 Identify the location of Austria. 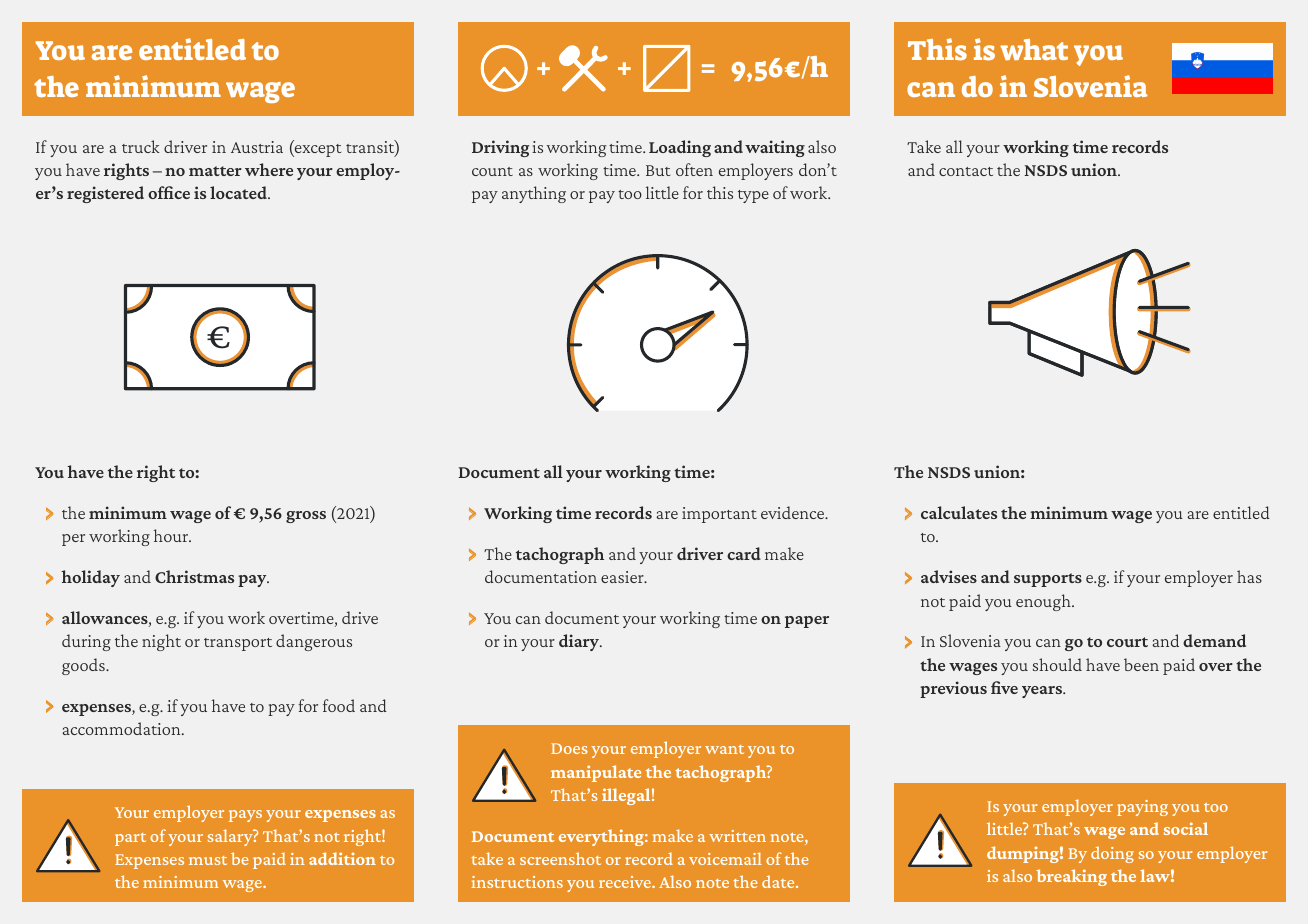
(257, 147).
